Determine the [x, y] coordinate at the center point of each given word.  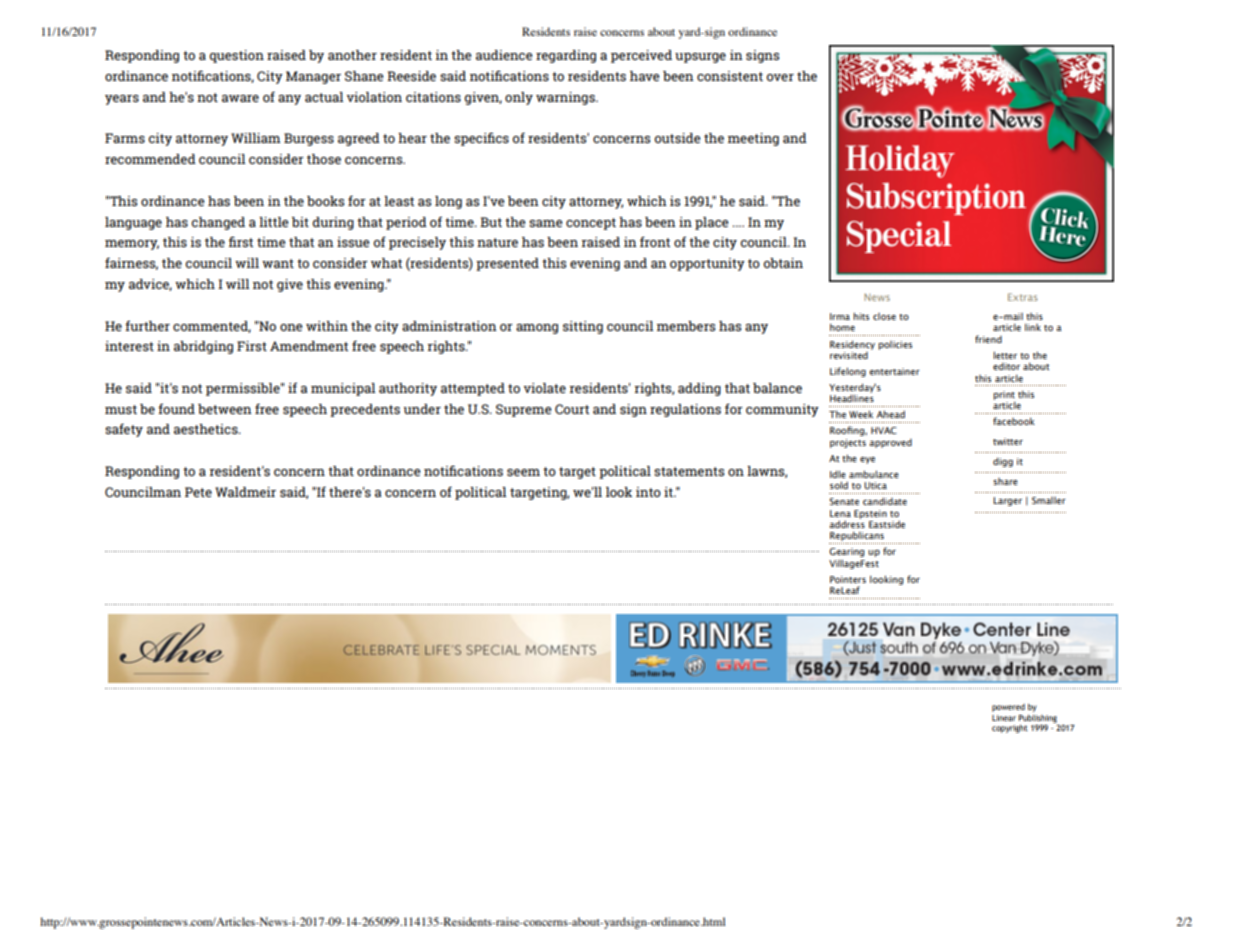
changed [218, 223]
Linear [1004, 718]
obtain [783, 263]
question [236, 56]
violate [545, 388]
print [1004, 395]
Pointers [848, 579]
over [780, 77]
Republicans [857, 538]
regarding [566, 56]
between [225, 409]
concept [591, 224]
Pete [198, 492]
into [648, 492]
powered [1008, 708]
